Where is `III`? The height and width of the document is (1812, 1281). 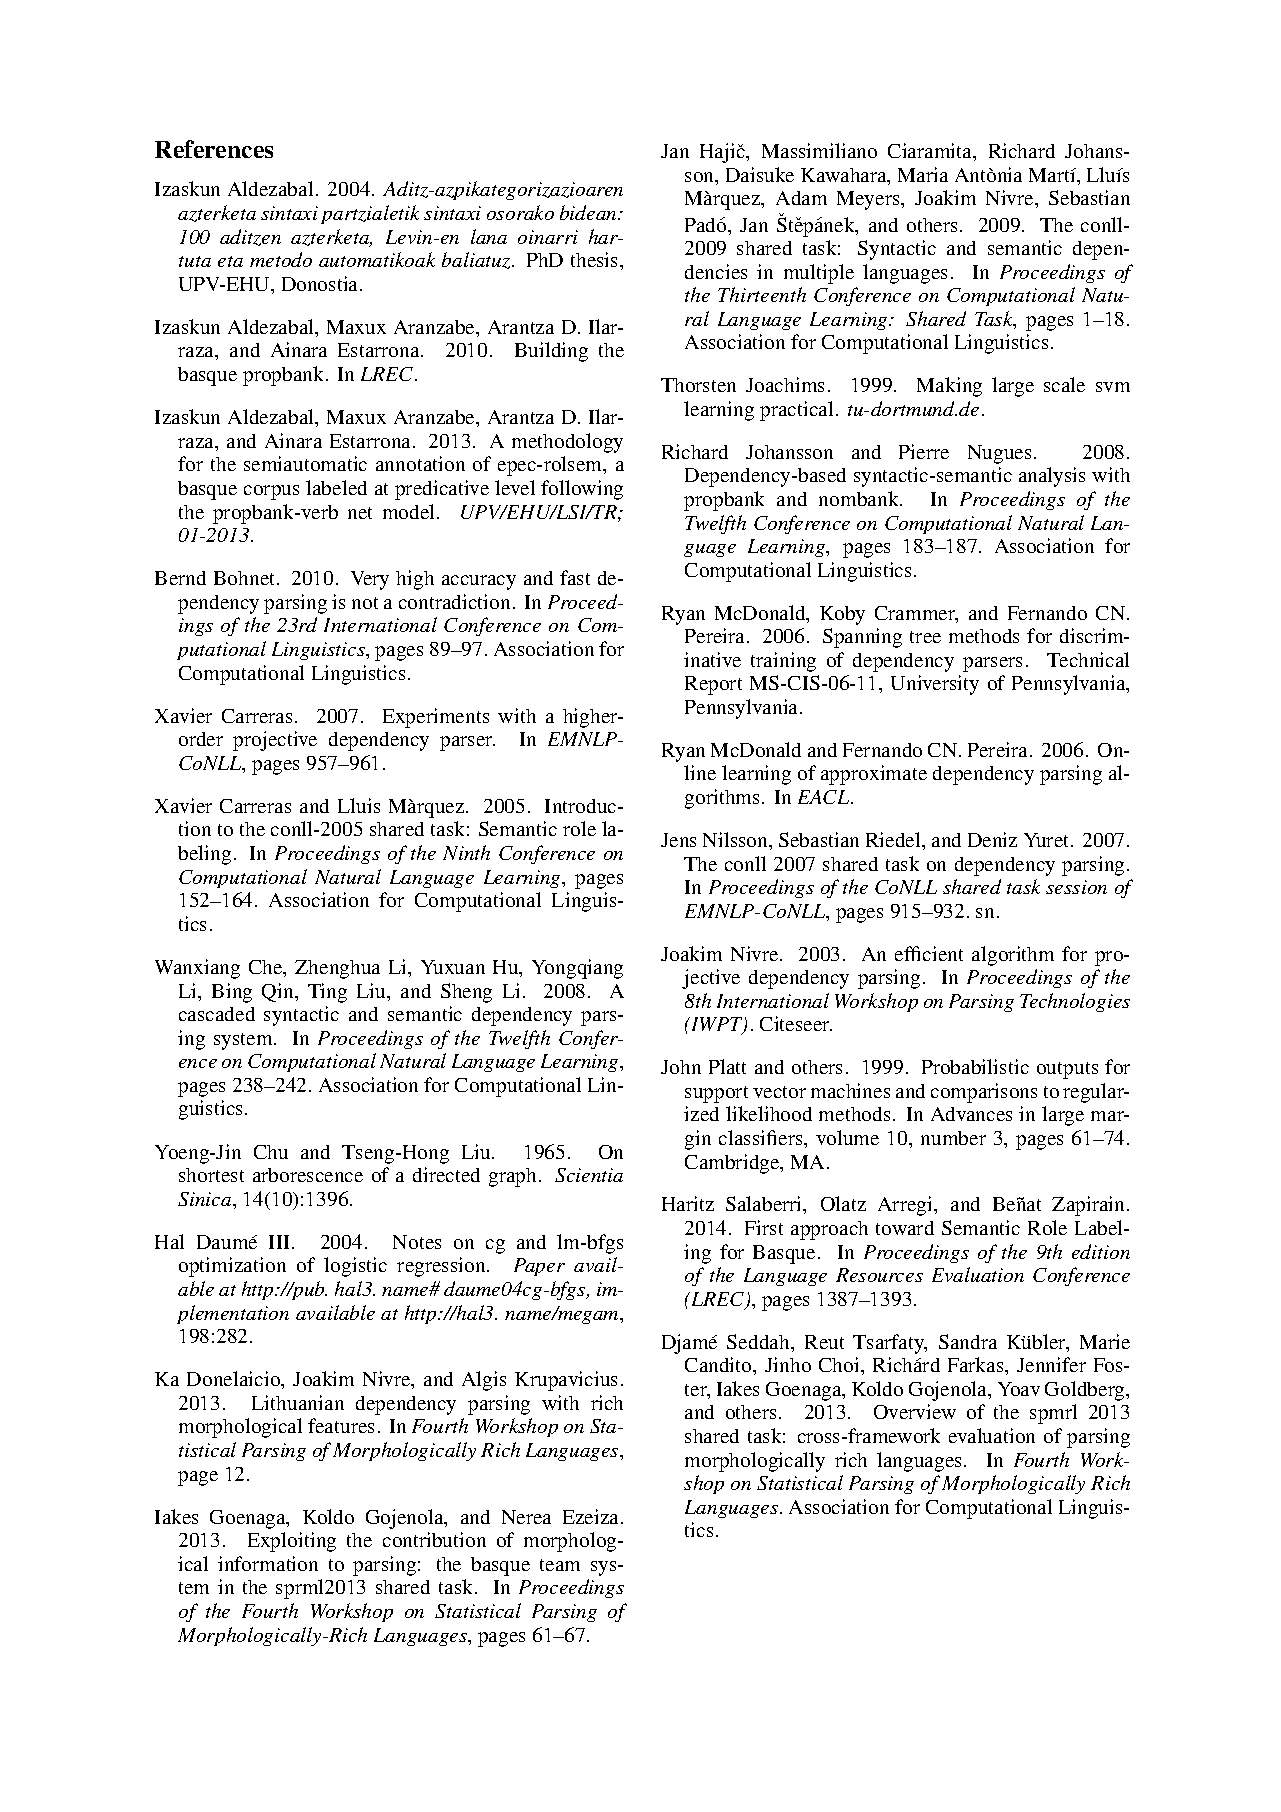
III is located at coordinates (279, 1242).
